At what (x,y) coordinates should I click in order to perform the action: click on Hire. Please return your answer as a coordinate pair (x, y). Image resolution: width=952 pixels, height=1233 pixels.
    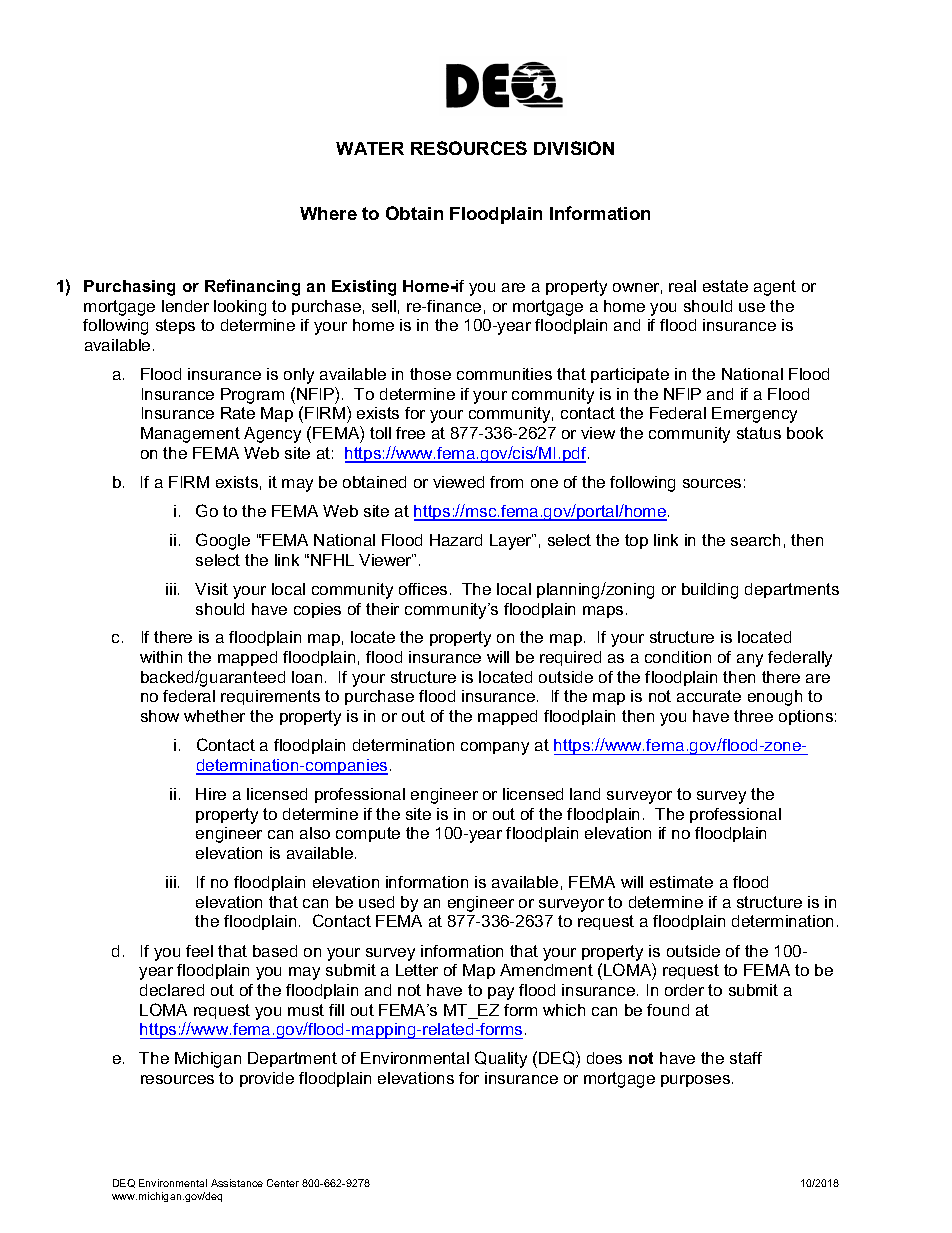
    Looking at the image, I should click on (211, 794).
